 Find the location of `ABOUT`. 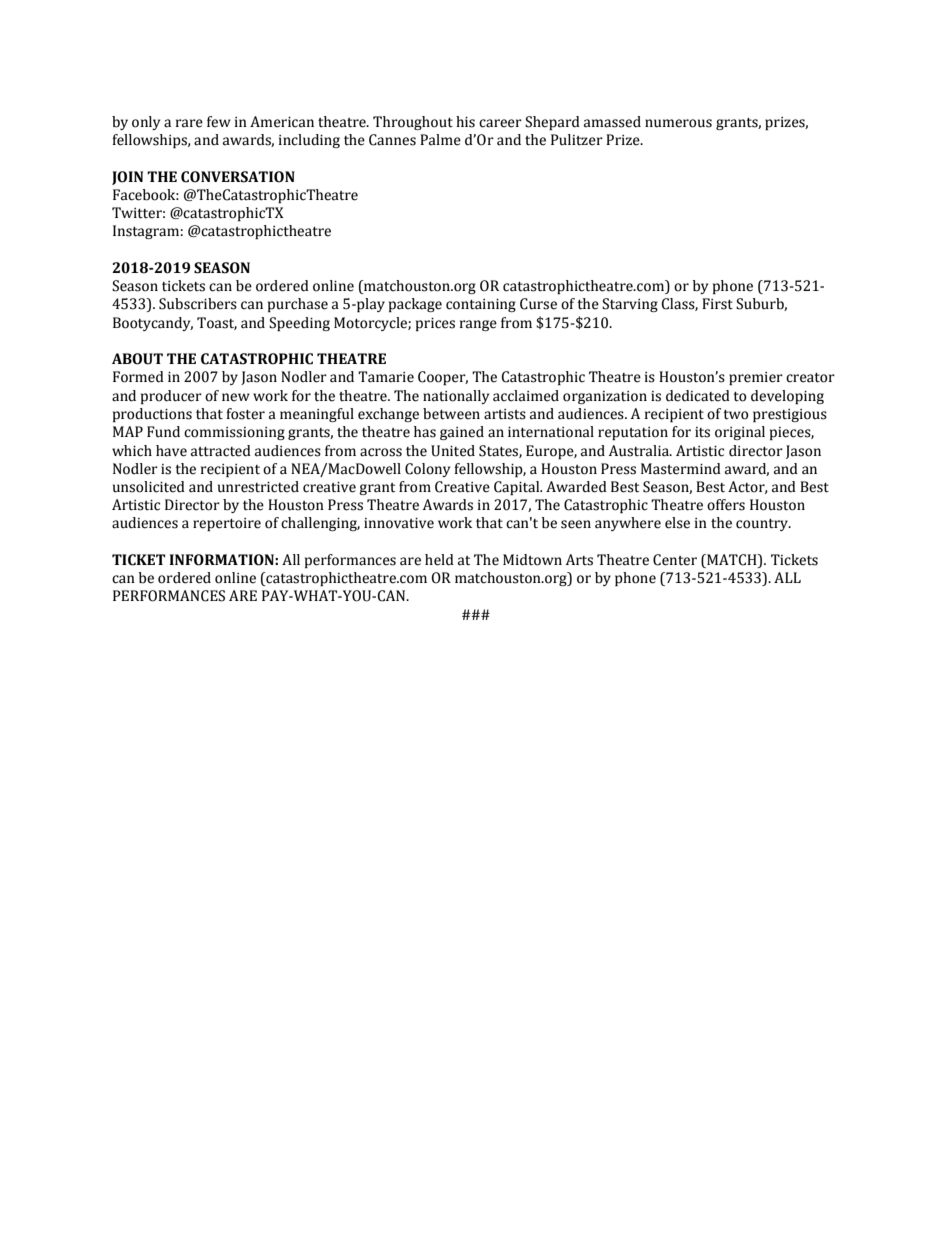

ABOUT is located at coordinates (137, 359).
